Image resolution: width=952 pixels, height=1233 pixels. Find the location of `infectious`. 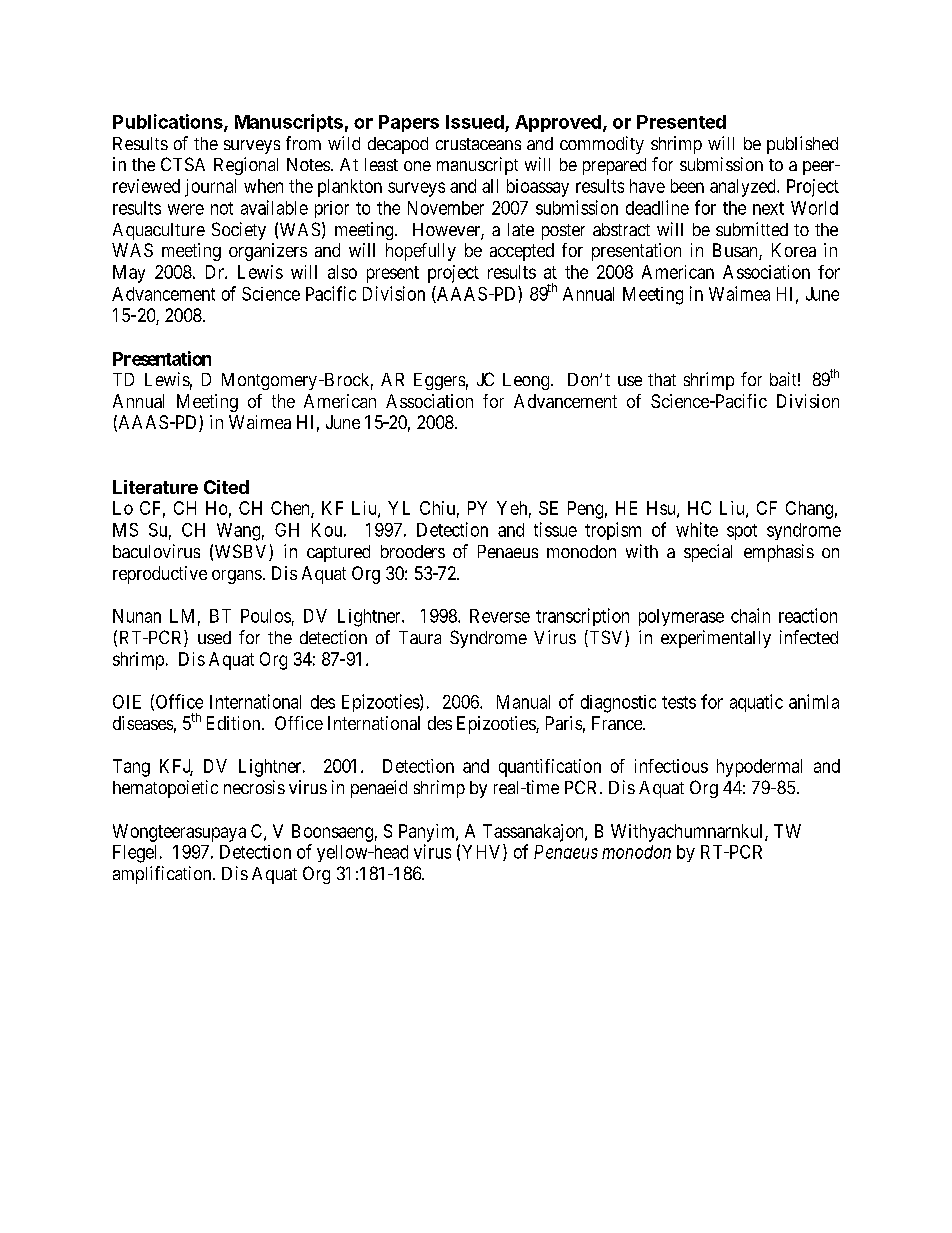

infectious is located at coordinates (671, 766).
